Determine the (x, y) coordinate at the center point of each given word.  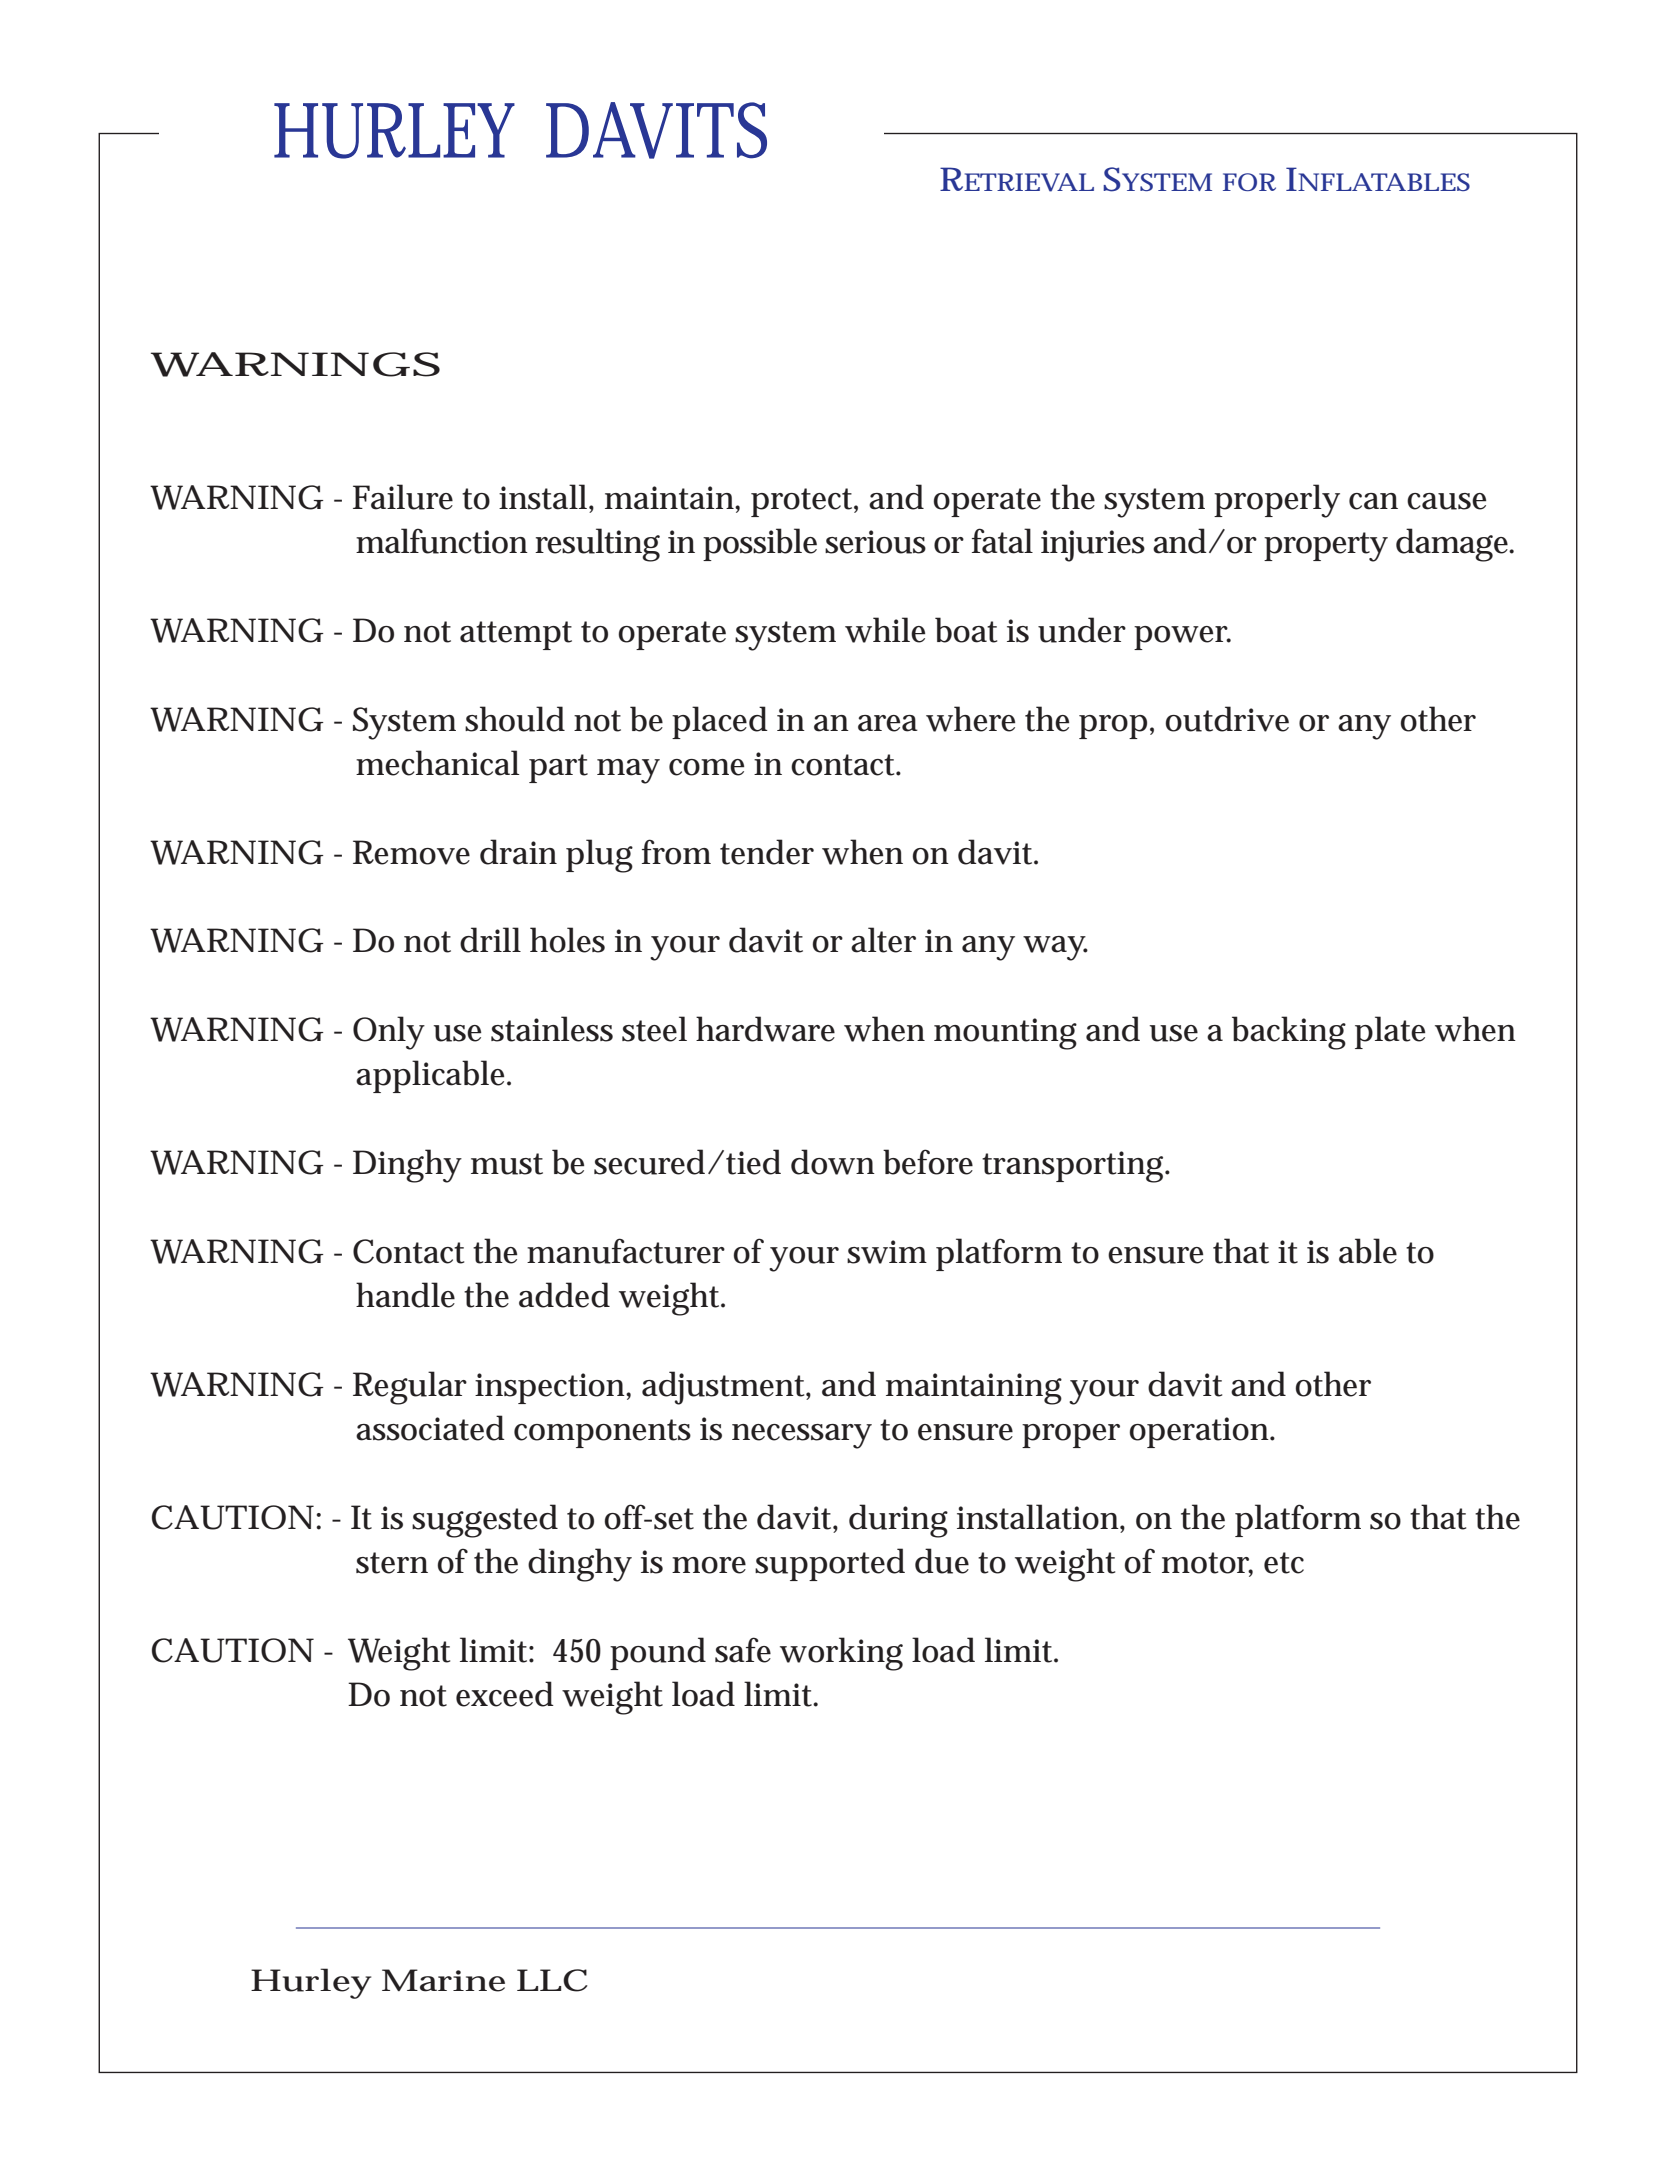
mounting (1005, 1034)
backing (1289, 1033)
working (841, 1654)
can (1373, 501)
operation (1201, 1432)
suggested (485, 1521)
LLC (552, 1980)
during (898, 1521)
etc (1284, 1563)
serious (875, 542)
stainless (552, 1029)
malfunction (442, 541)
